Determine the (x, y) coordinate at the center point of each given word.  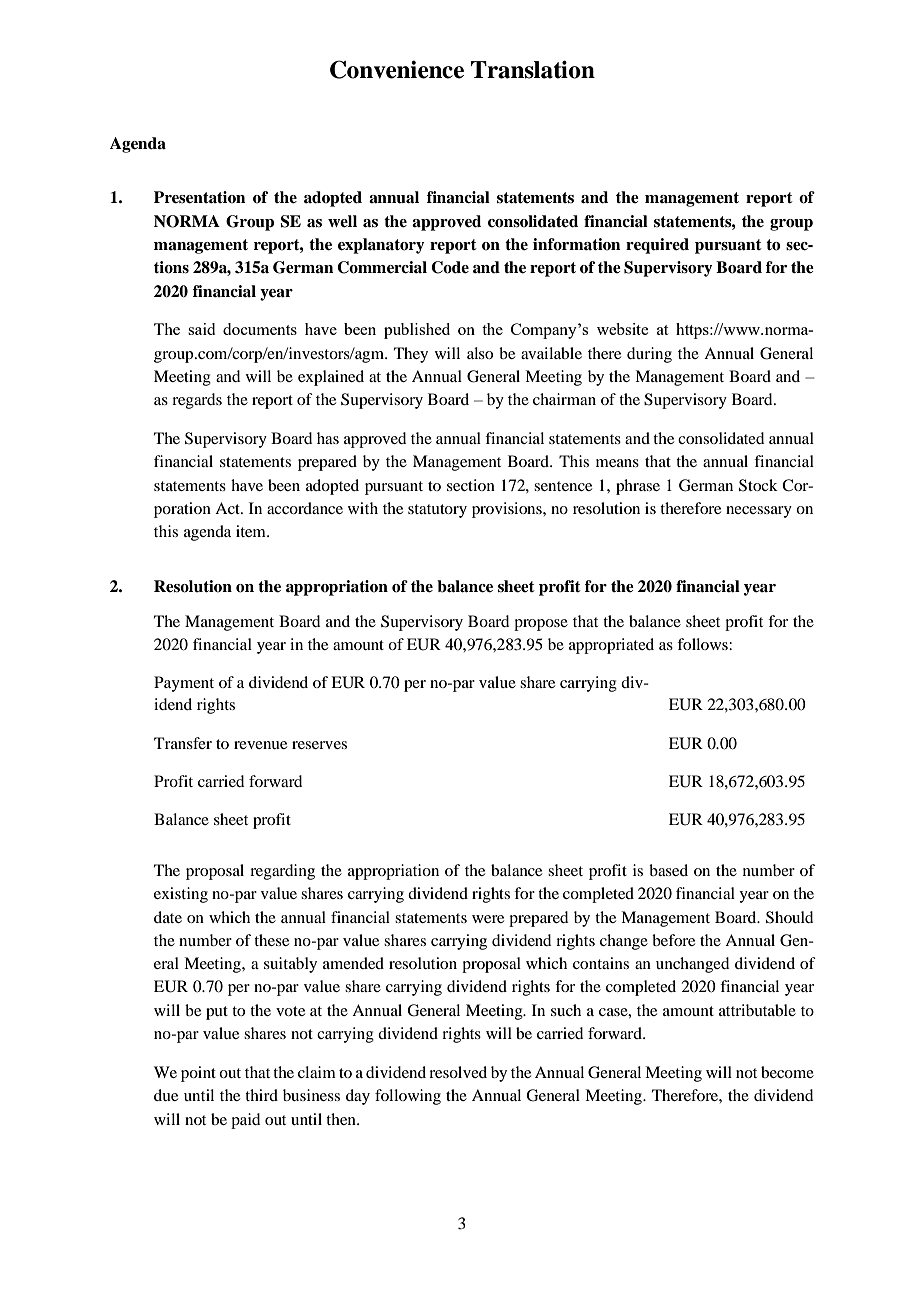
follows (703, 644)
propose (541, 625)
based (668, 870)
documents (260, 329)
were (488, 919)
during (649, 355)
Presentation (200, 197)
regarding (282, 872)
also (480, 353)
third (261, 1095)
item (252, 531)
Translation (533, 69)
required (657, 246)
